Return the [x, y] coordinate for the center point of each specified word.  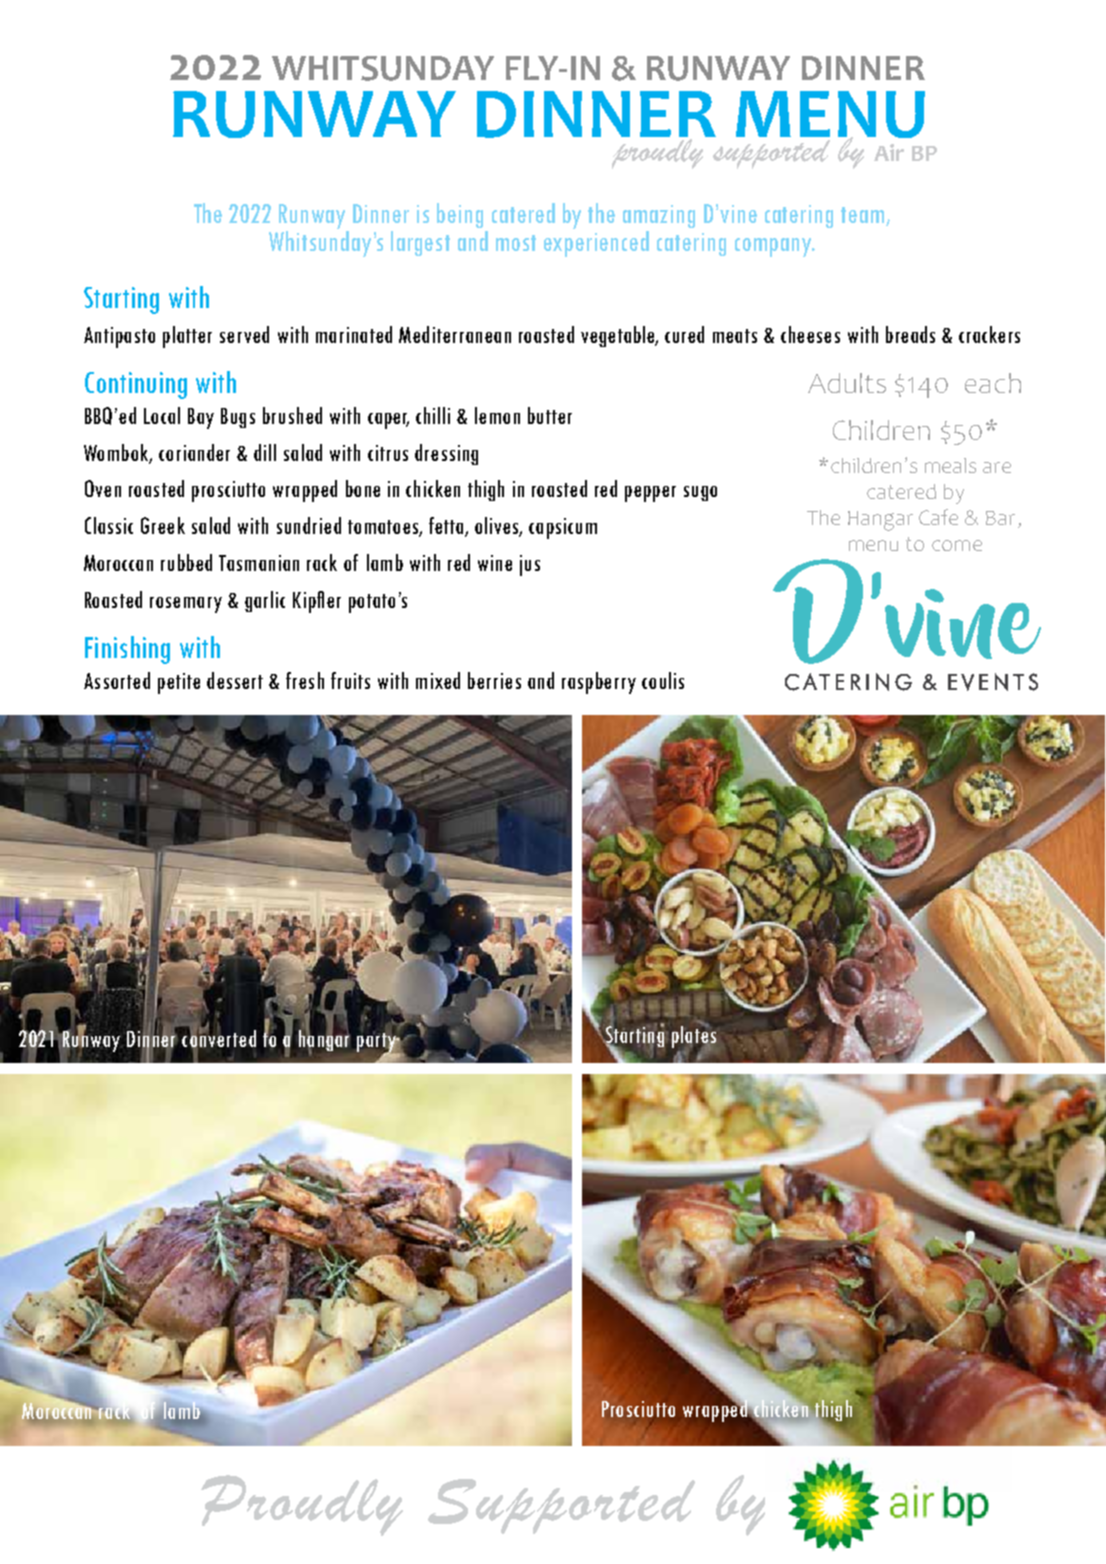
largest [420, 243]
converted [219, 1039]
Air [889, 152]
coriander [194, 452]
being [460, 215]
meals [950, 465]
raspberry [599, 683]
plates [694, 1037]
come [957, 545]
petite [179, 683]
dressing [446, 454]
